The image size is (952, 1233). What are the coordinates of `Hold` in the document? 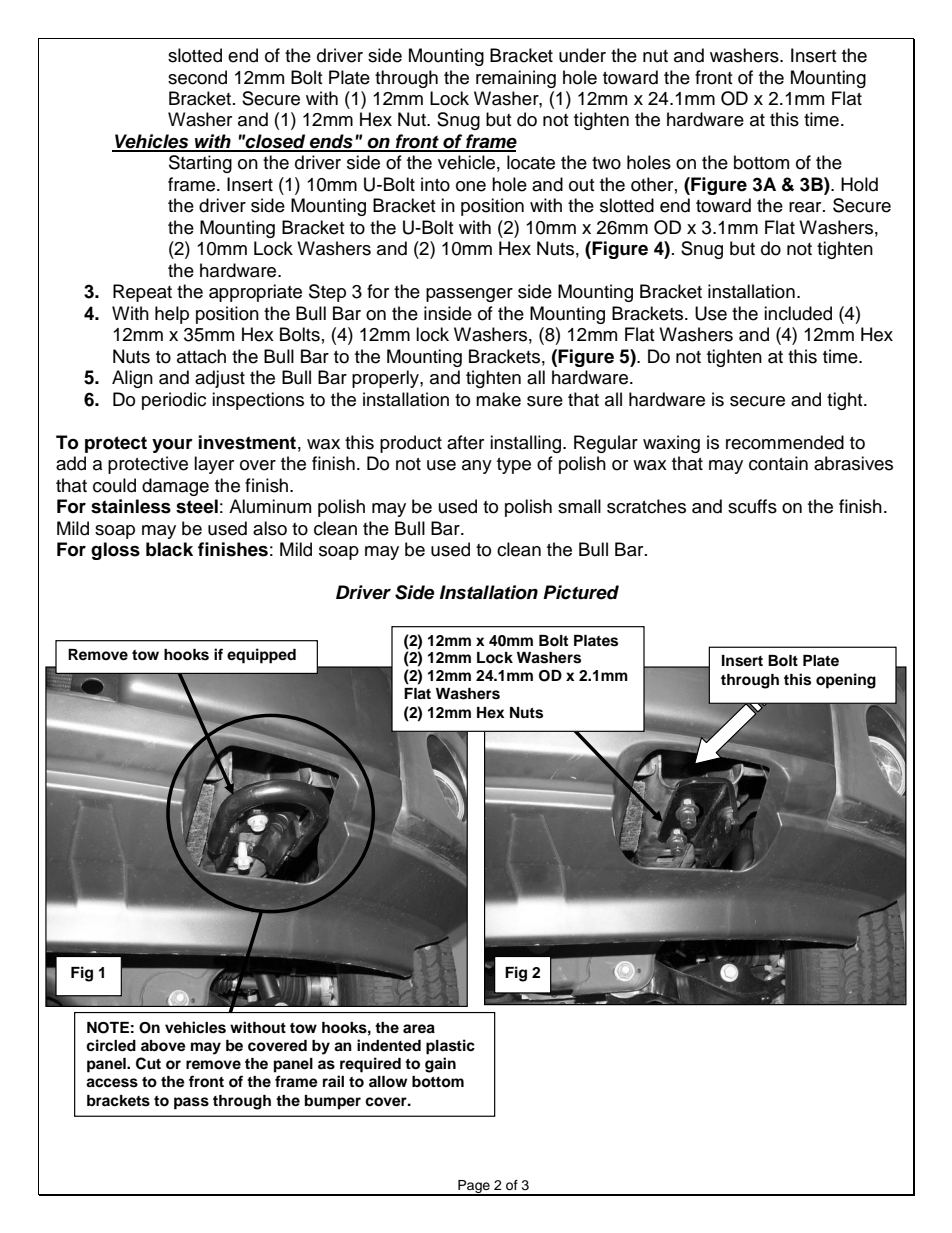 It's located at (859, 184).
